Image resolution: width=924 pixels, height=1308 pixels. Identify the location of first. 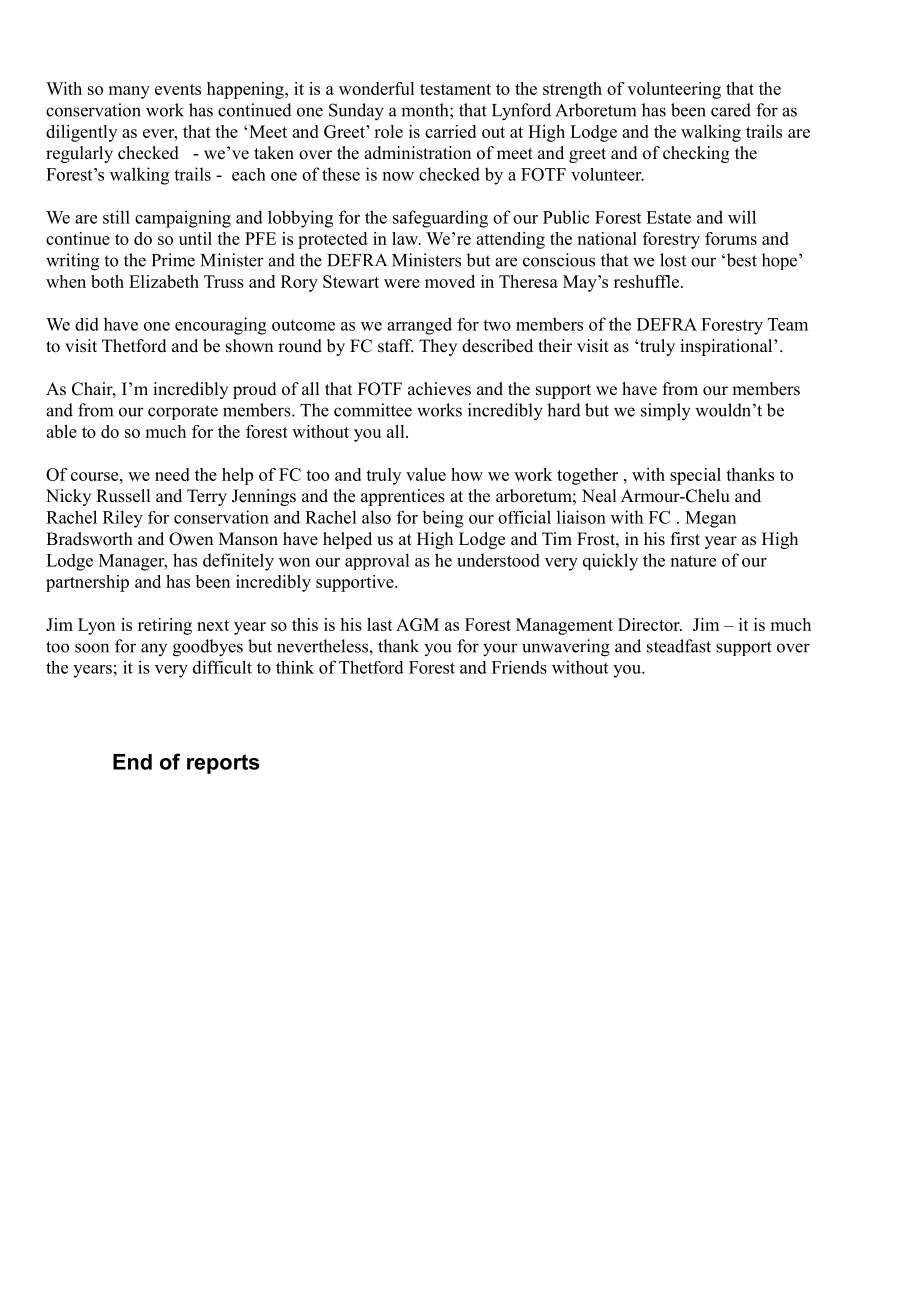
(685, 539).
